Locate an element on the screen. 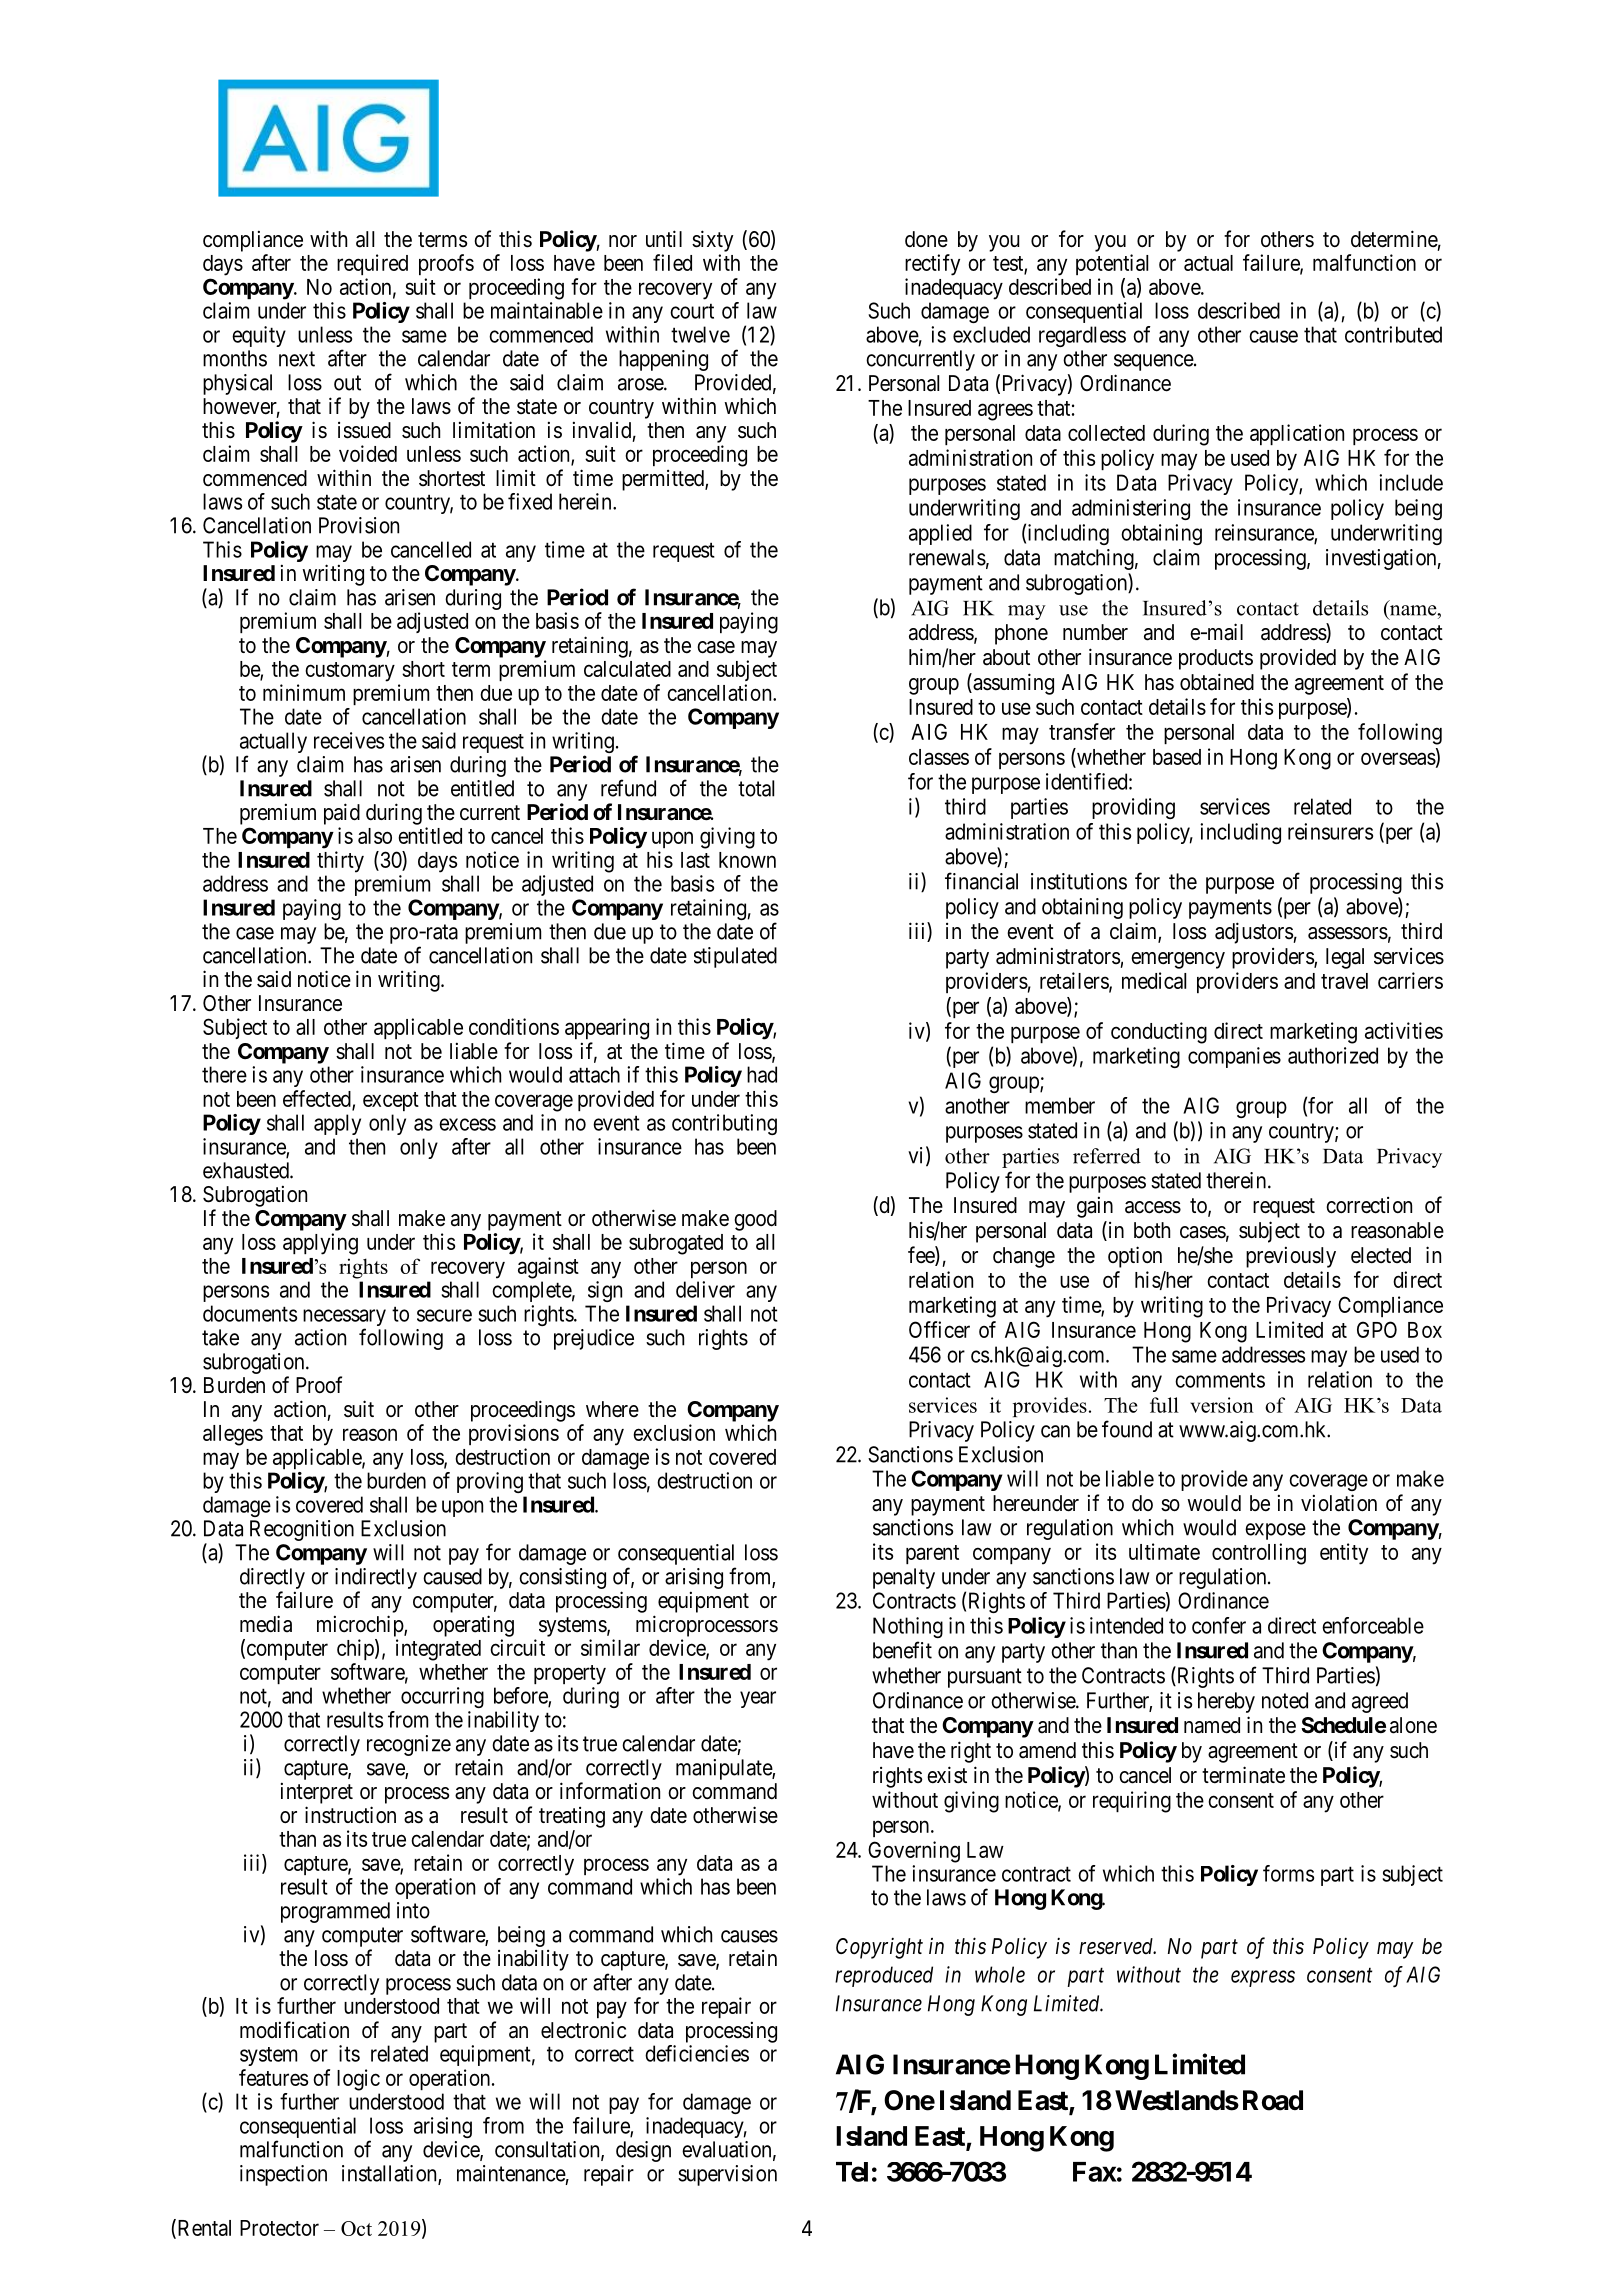  previously is located at coordinates (1291, 1257).
